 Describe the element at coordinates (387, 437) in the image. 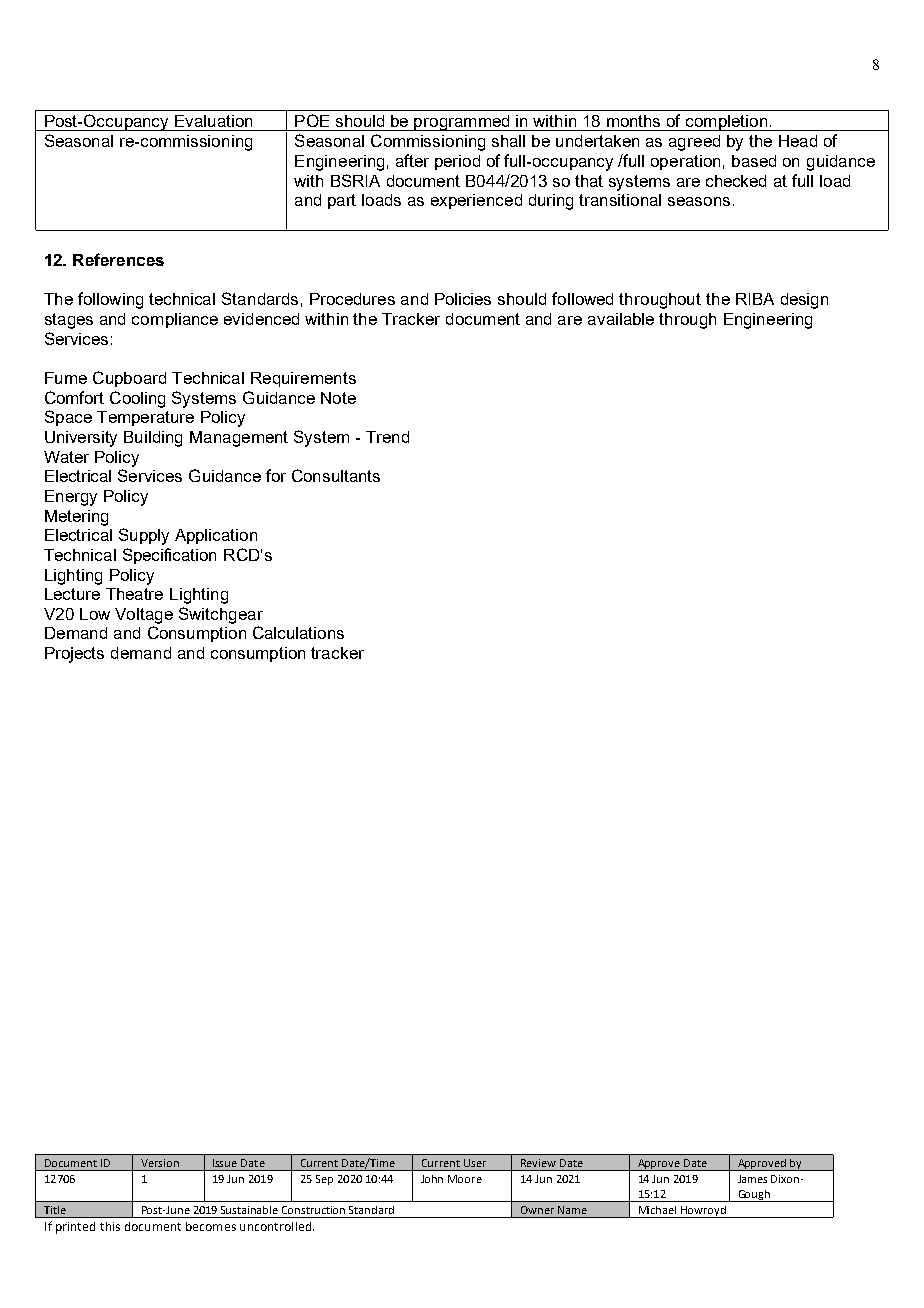

I see `Trend` at that location.
